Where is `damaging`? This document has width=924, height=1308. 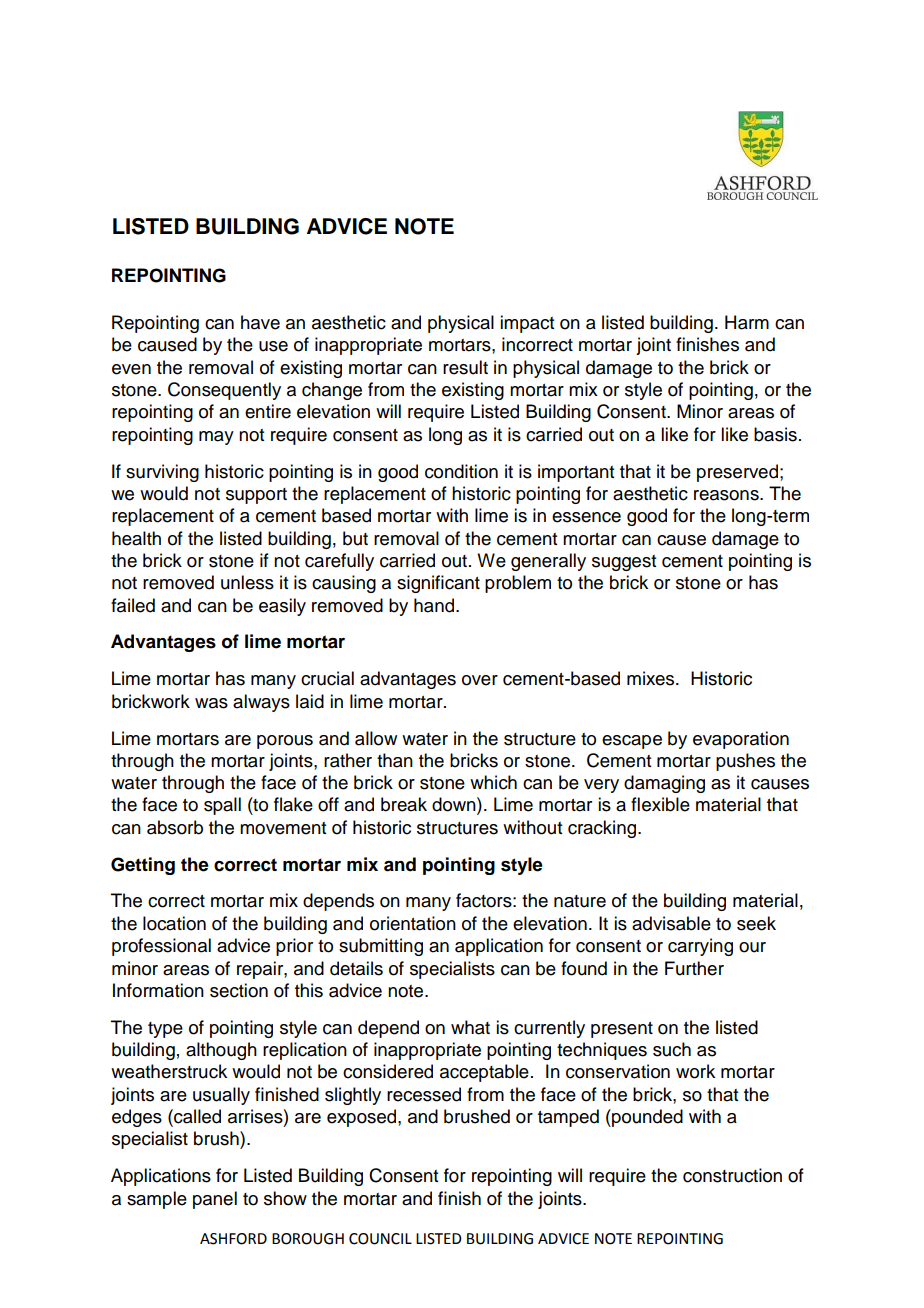
damaging is located at coordinates (664, 784).
